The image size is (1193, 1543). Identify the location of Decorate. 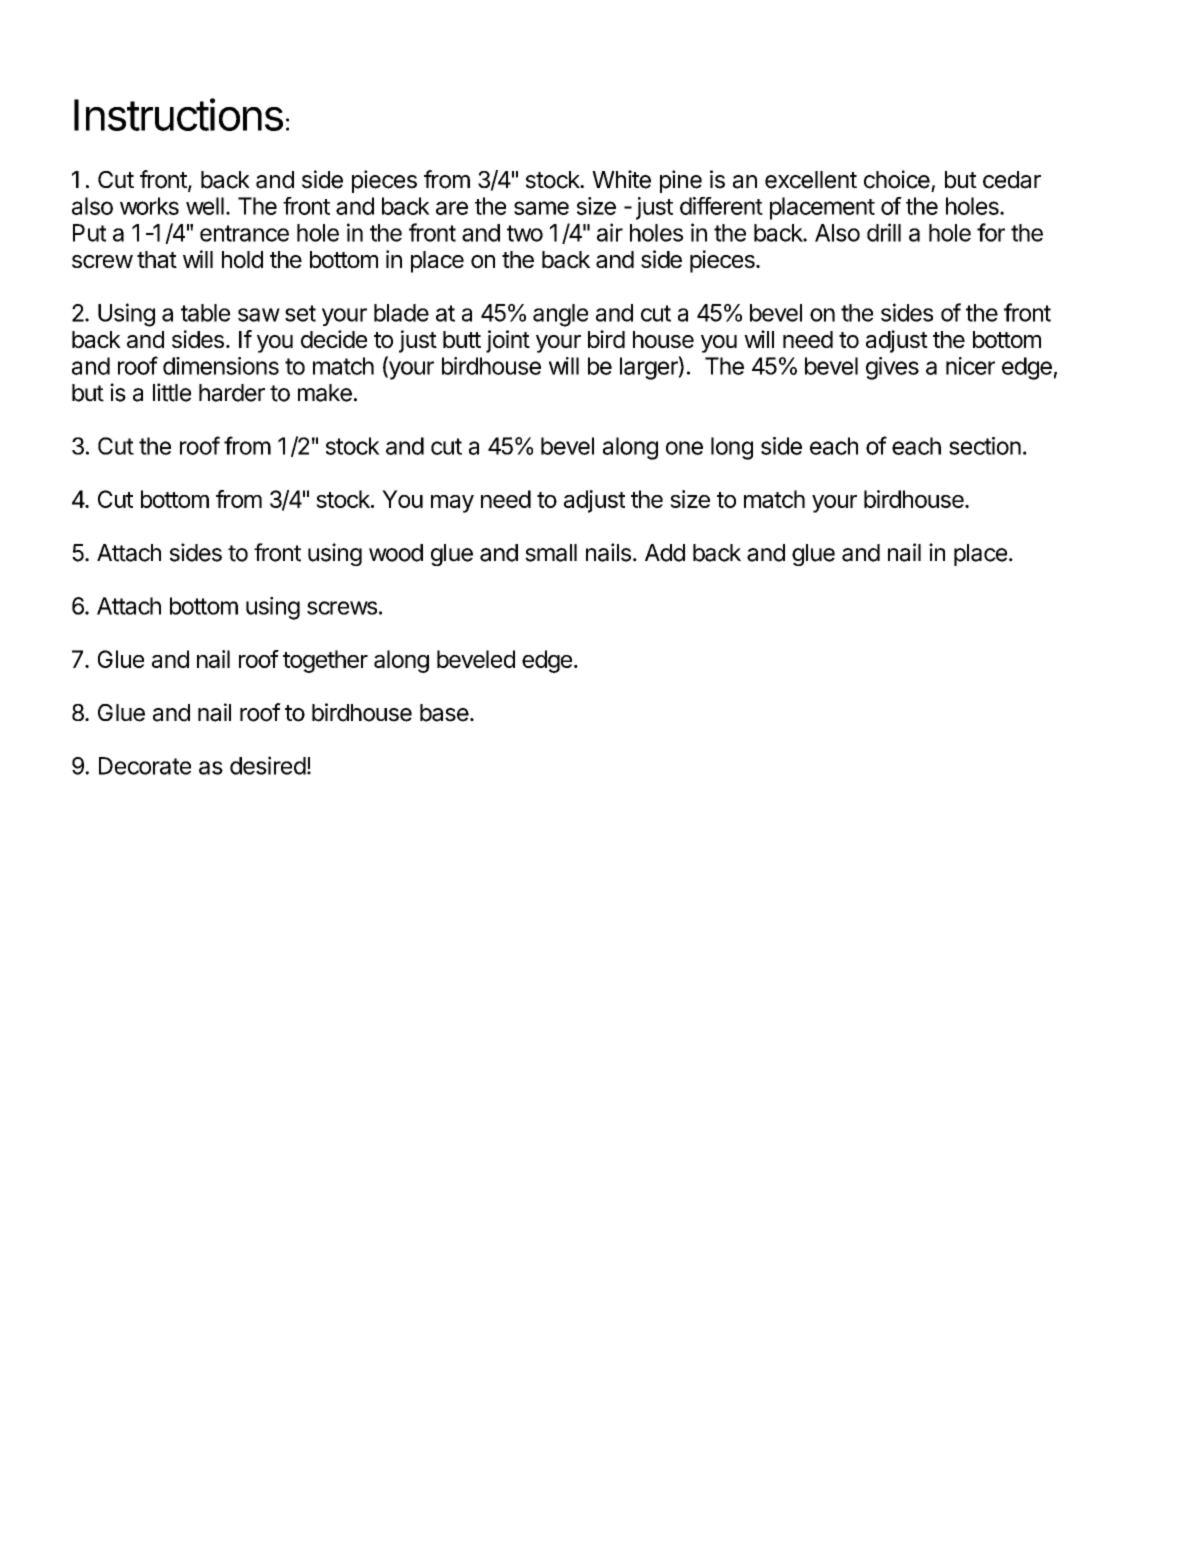
(145, 766).
